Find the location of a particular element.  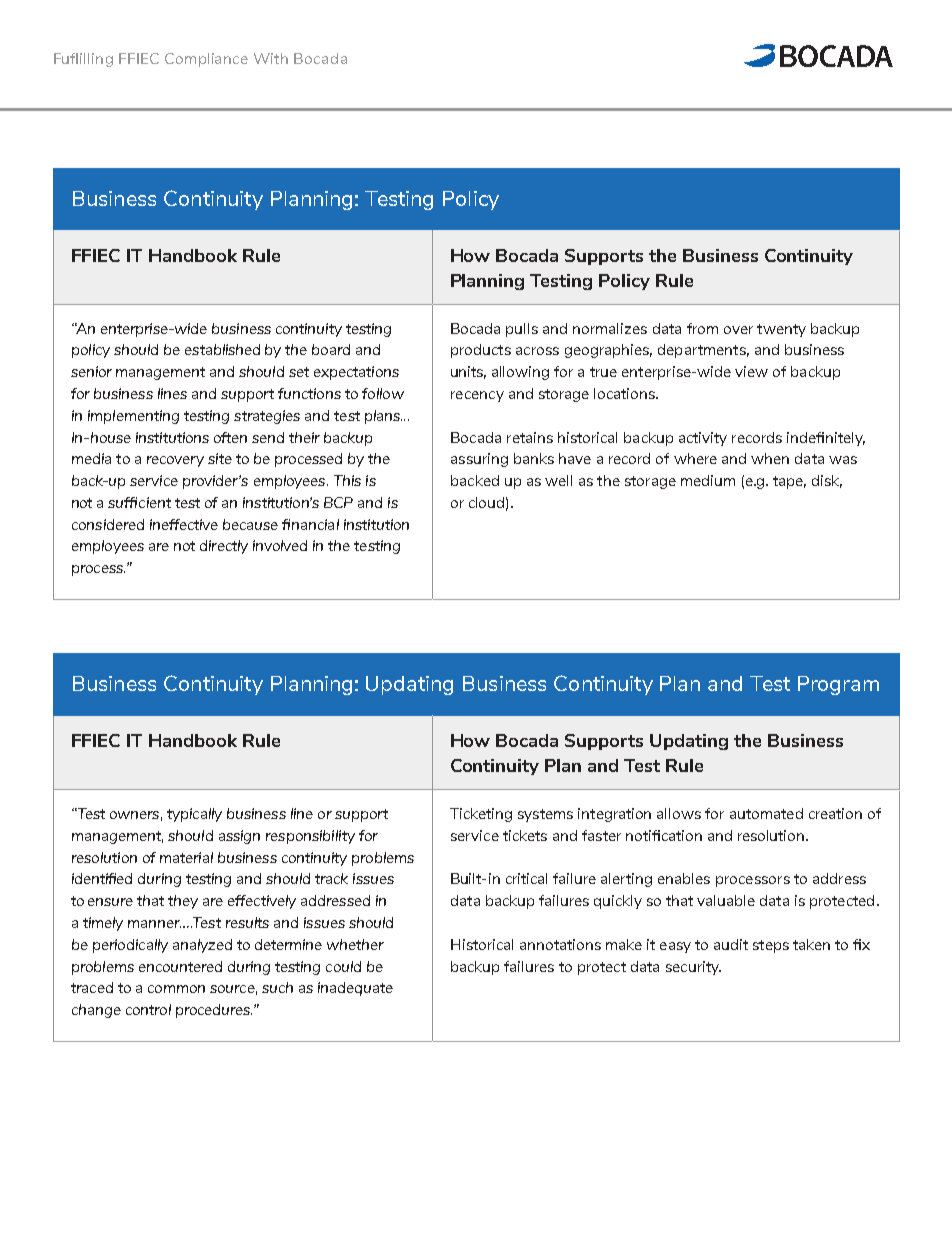

typically is located at coordinates (194, 815).
